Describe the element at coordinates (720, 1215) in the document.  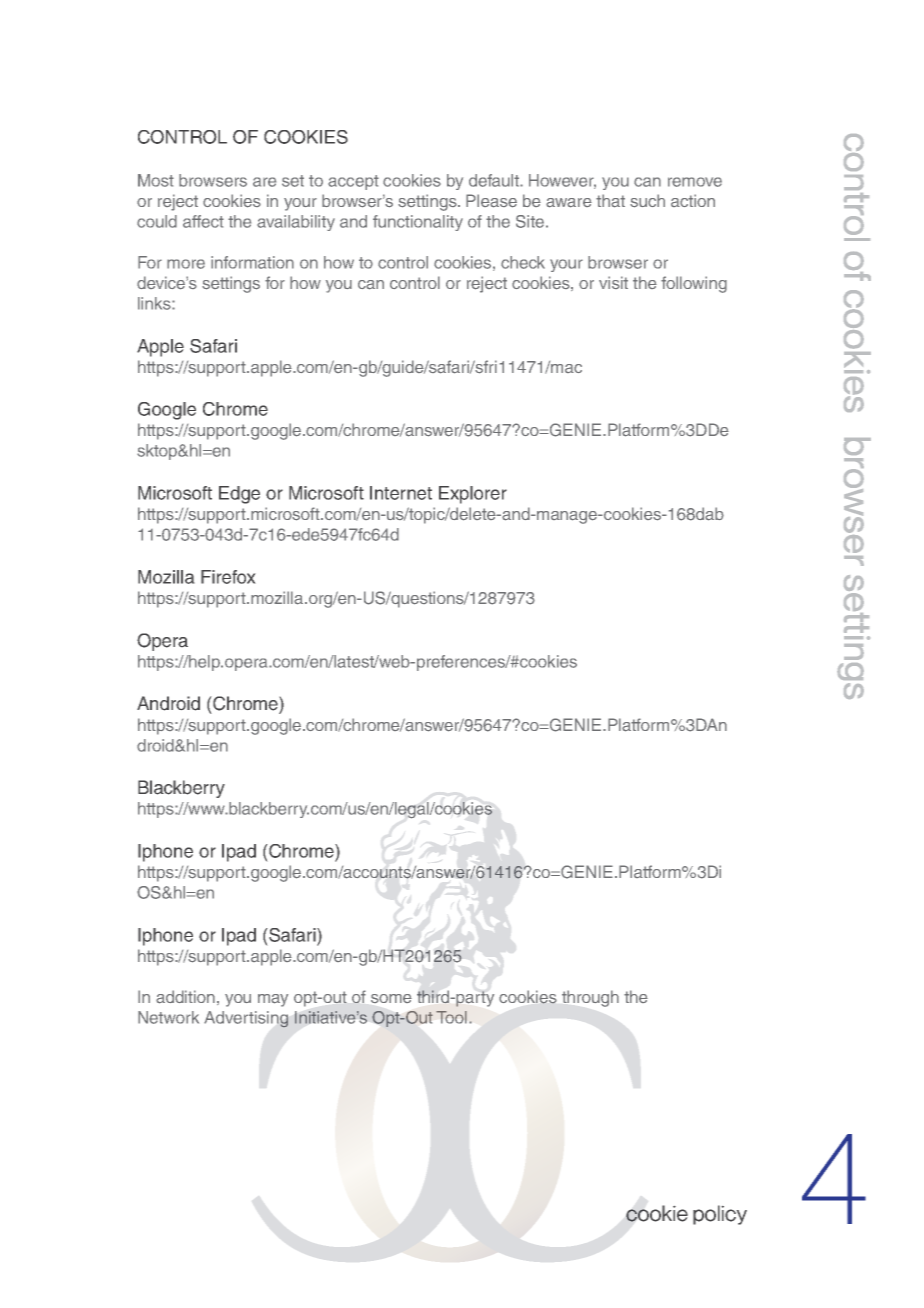
I see `policy` at that location.
